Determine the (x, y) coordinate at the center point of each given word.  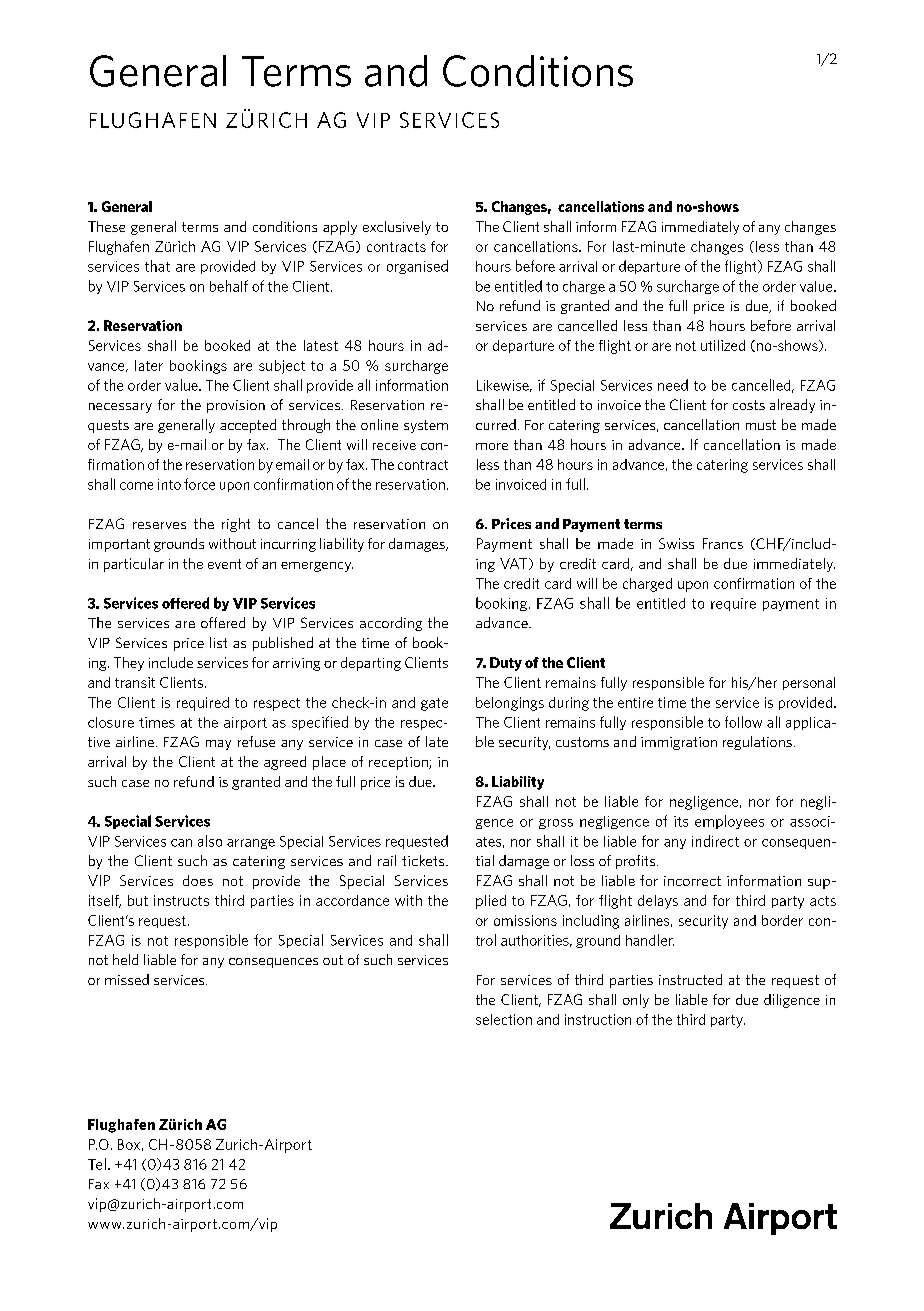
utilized (723, 345)
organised (417, 267)
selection (504, 1019)
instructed (690, 979)
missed (127, 979)
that (157, 266)
